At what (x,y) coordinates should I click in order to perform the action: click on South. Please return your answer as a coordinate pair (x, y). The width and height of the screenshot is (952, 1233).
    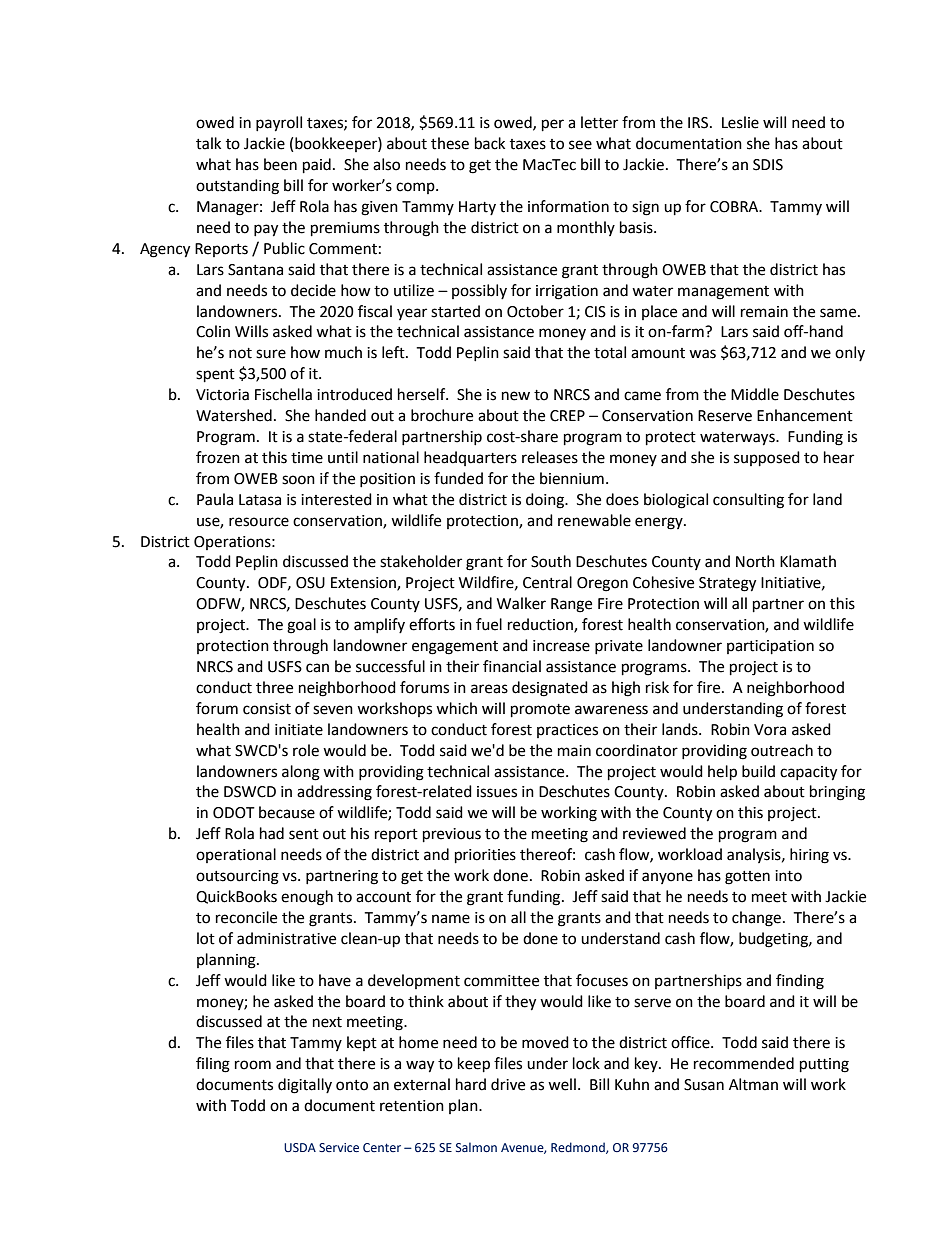
    Looking at the image, I should click on (551, 561).
